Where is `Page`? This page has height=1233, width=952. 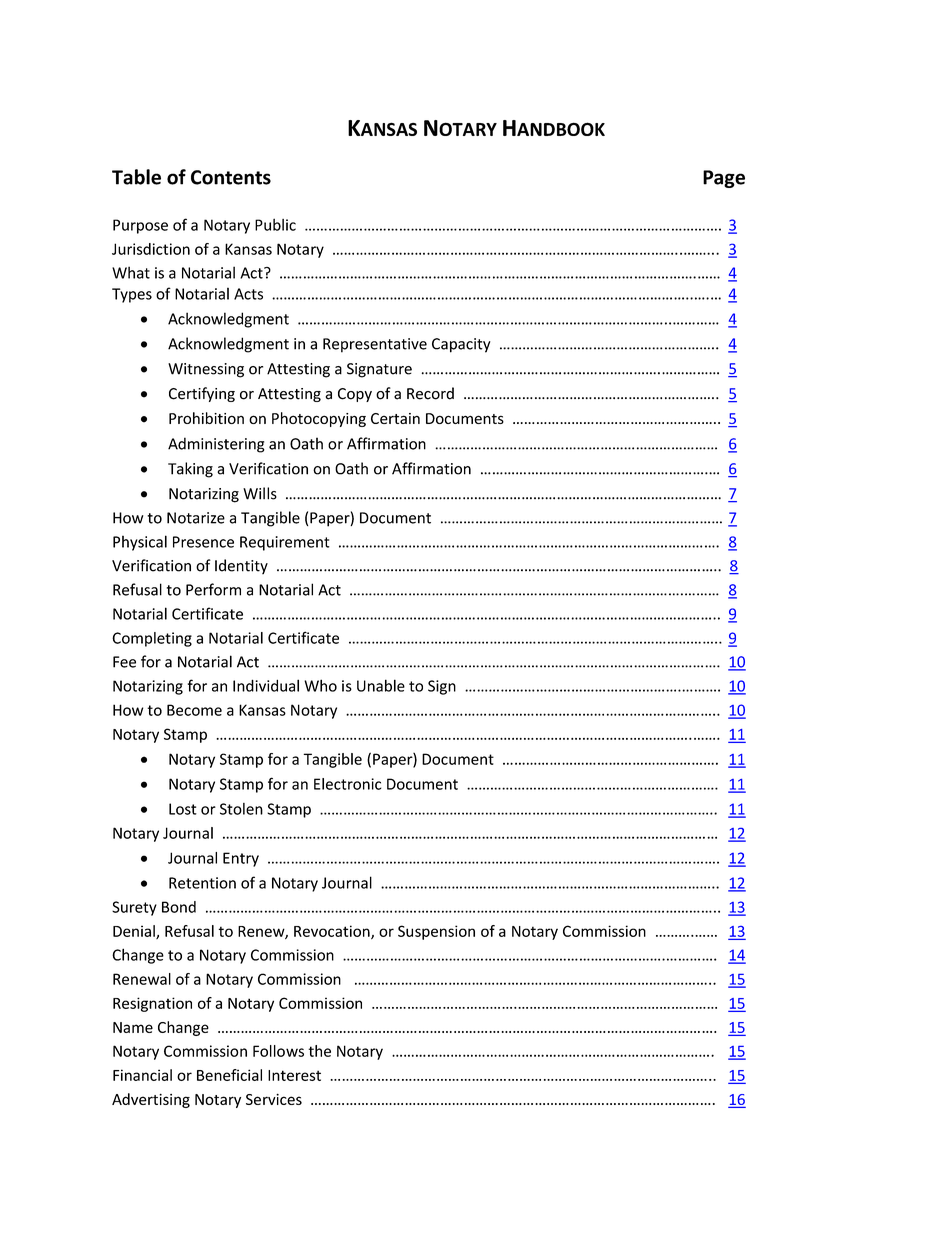
Page is located at coordinates (724, 179).
